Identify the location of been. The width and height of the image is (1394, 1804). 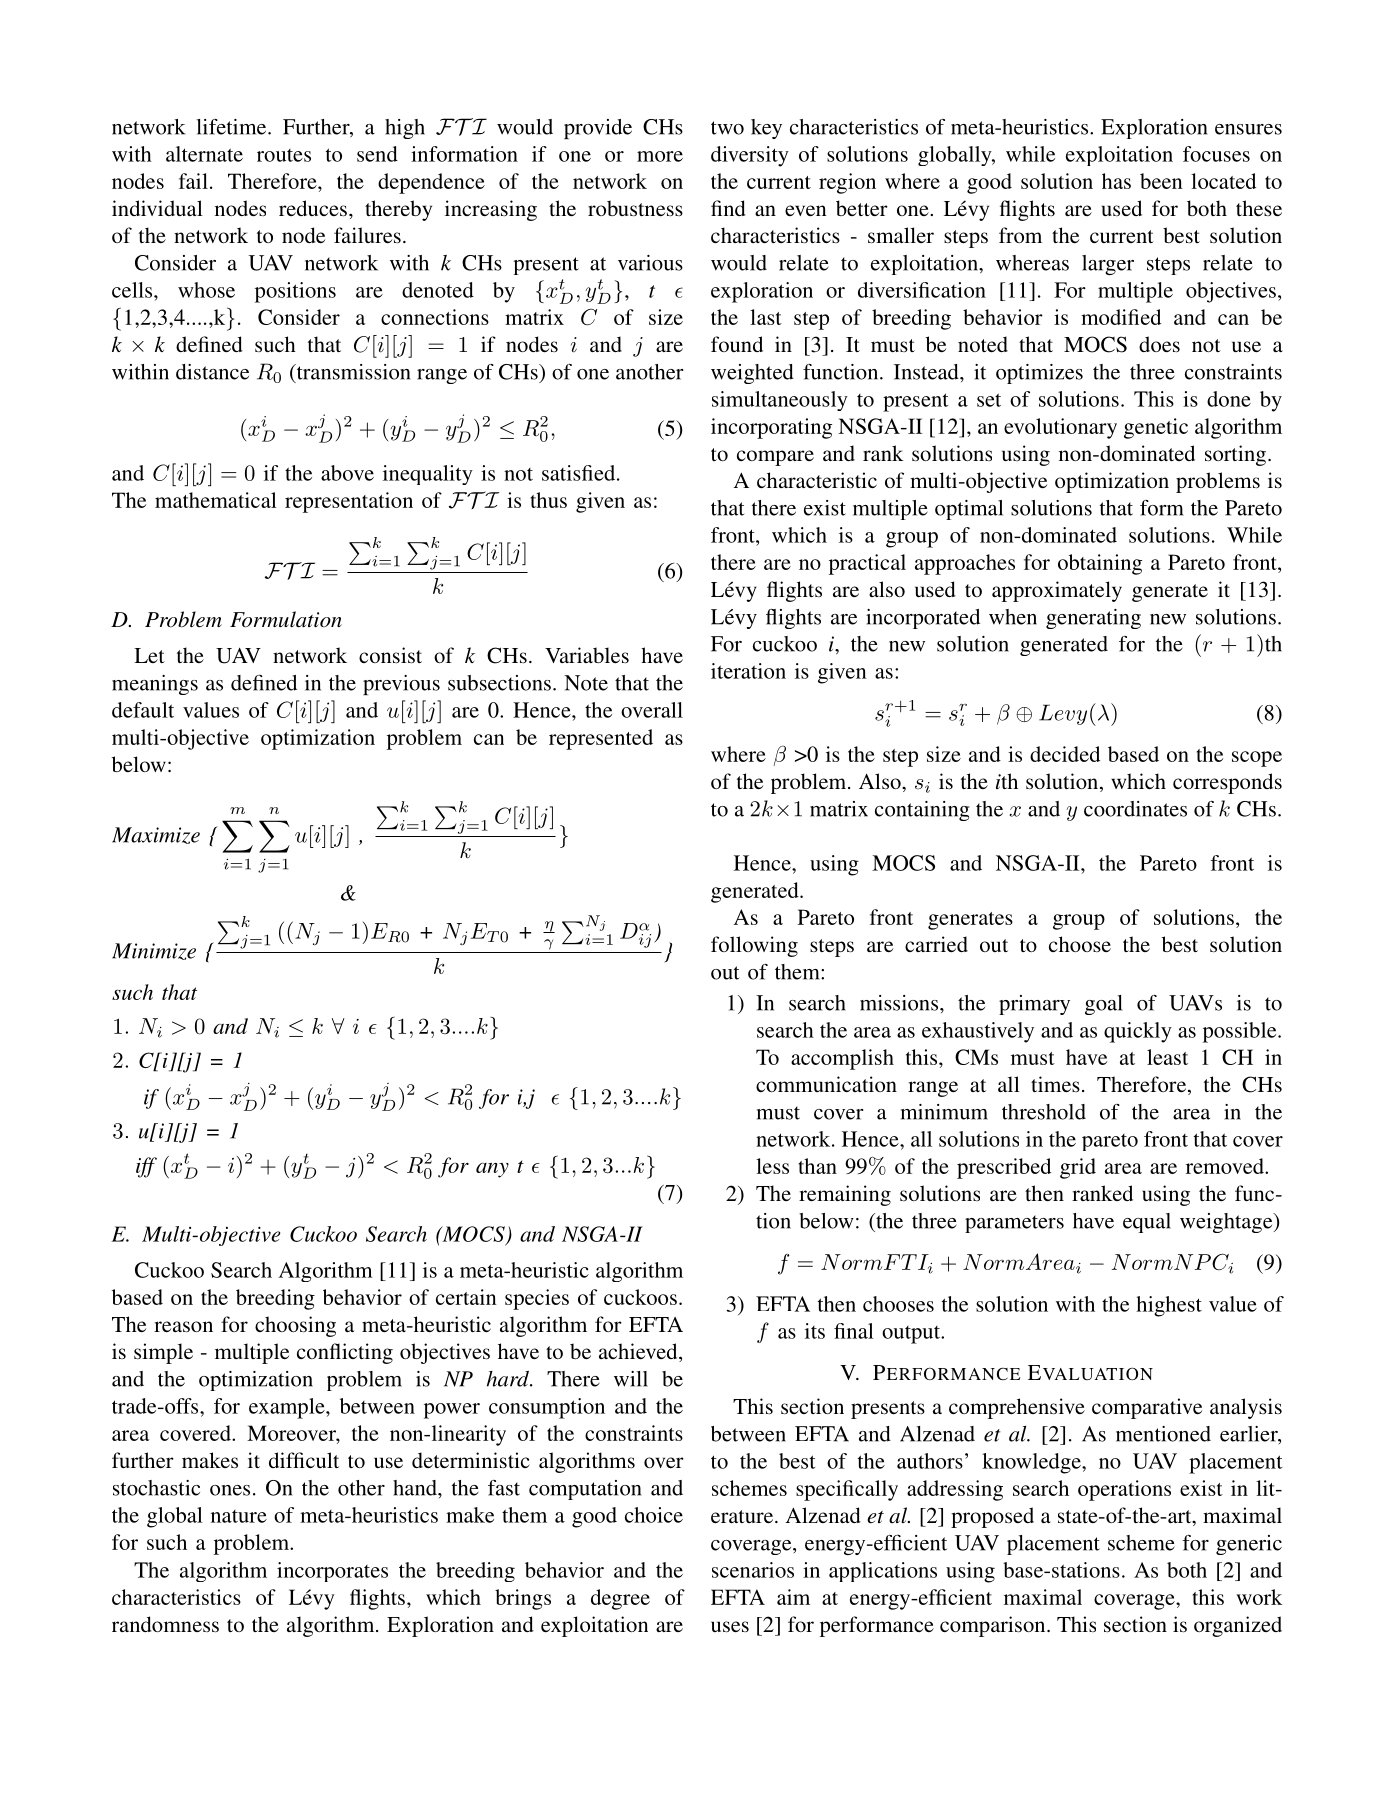
(1161, 181).
